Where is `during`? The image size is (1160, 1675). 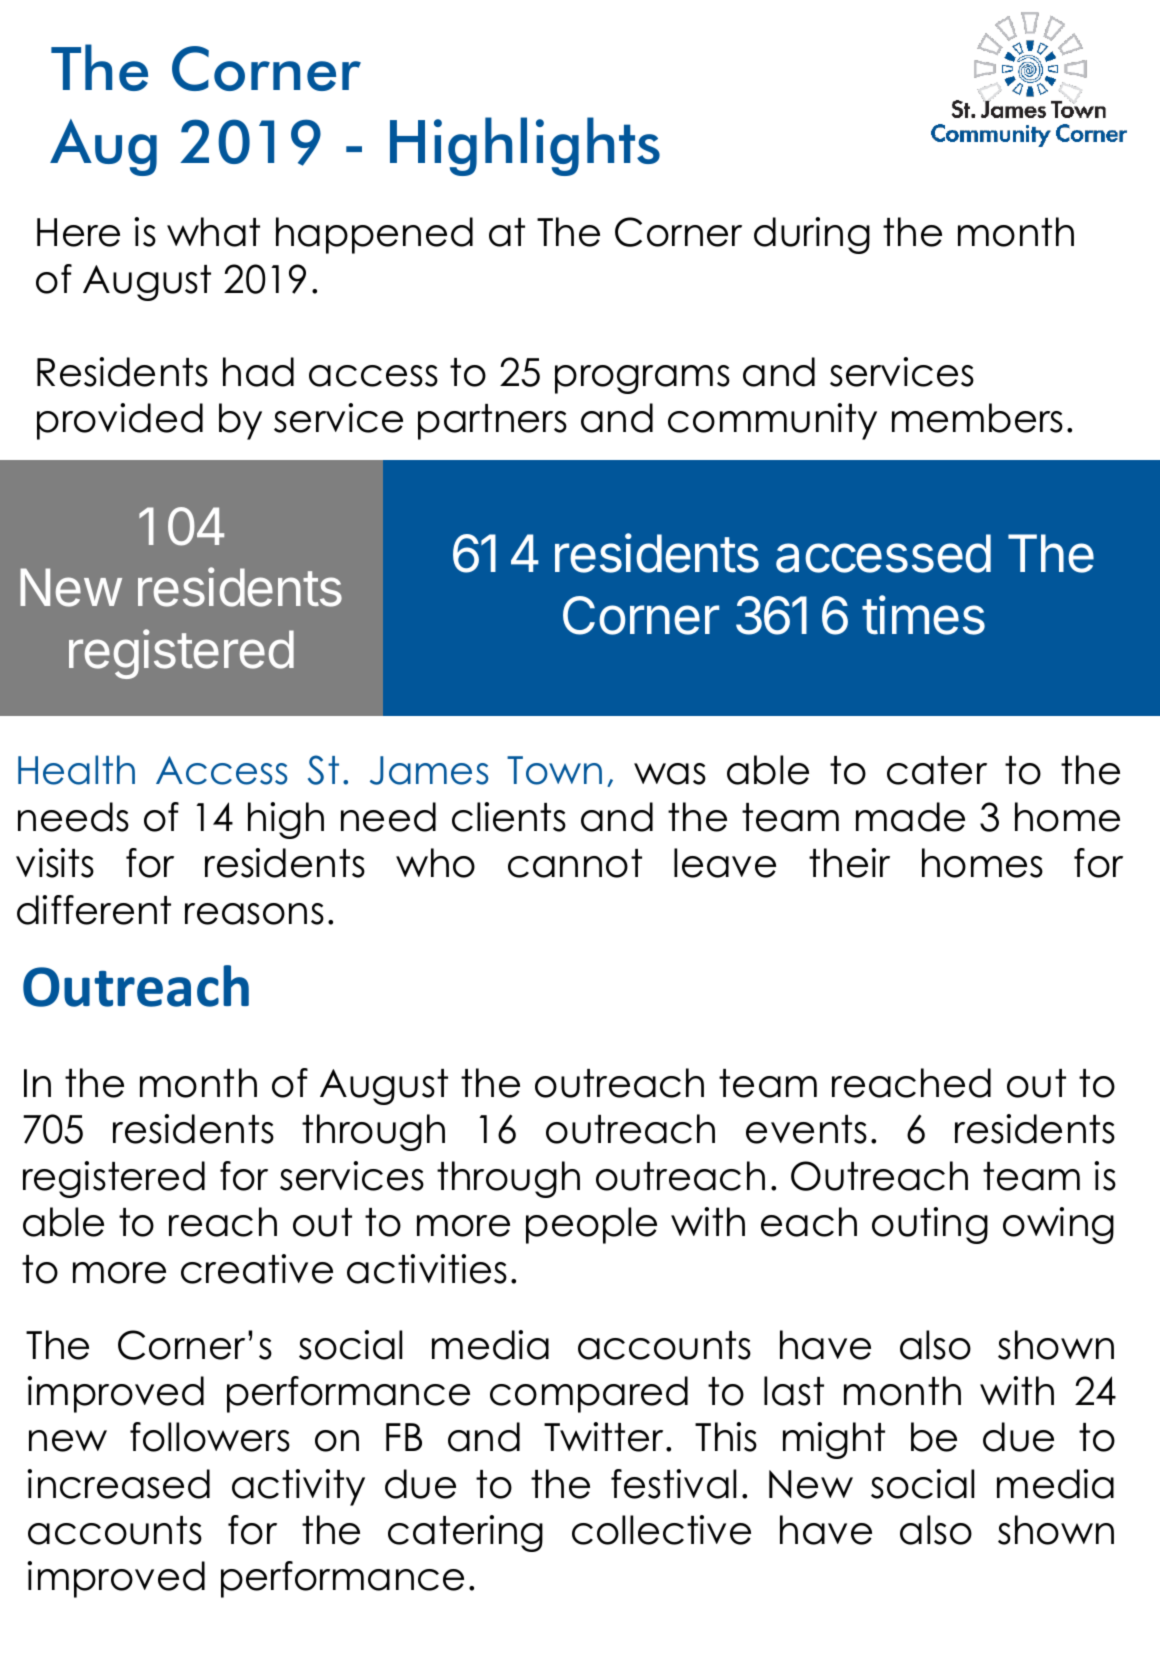 during is located at coordinates (812, 235).
